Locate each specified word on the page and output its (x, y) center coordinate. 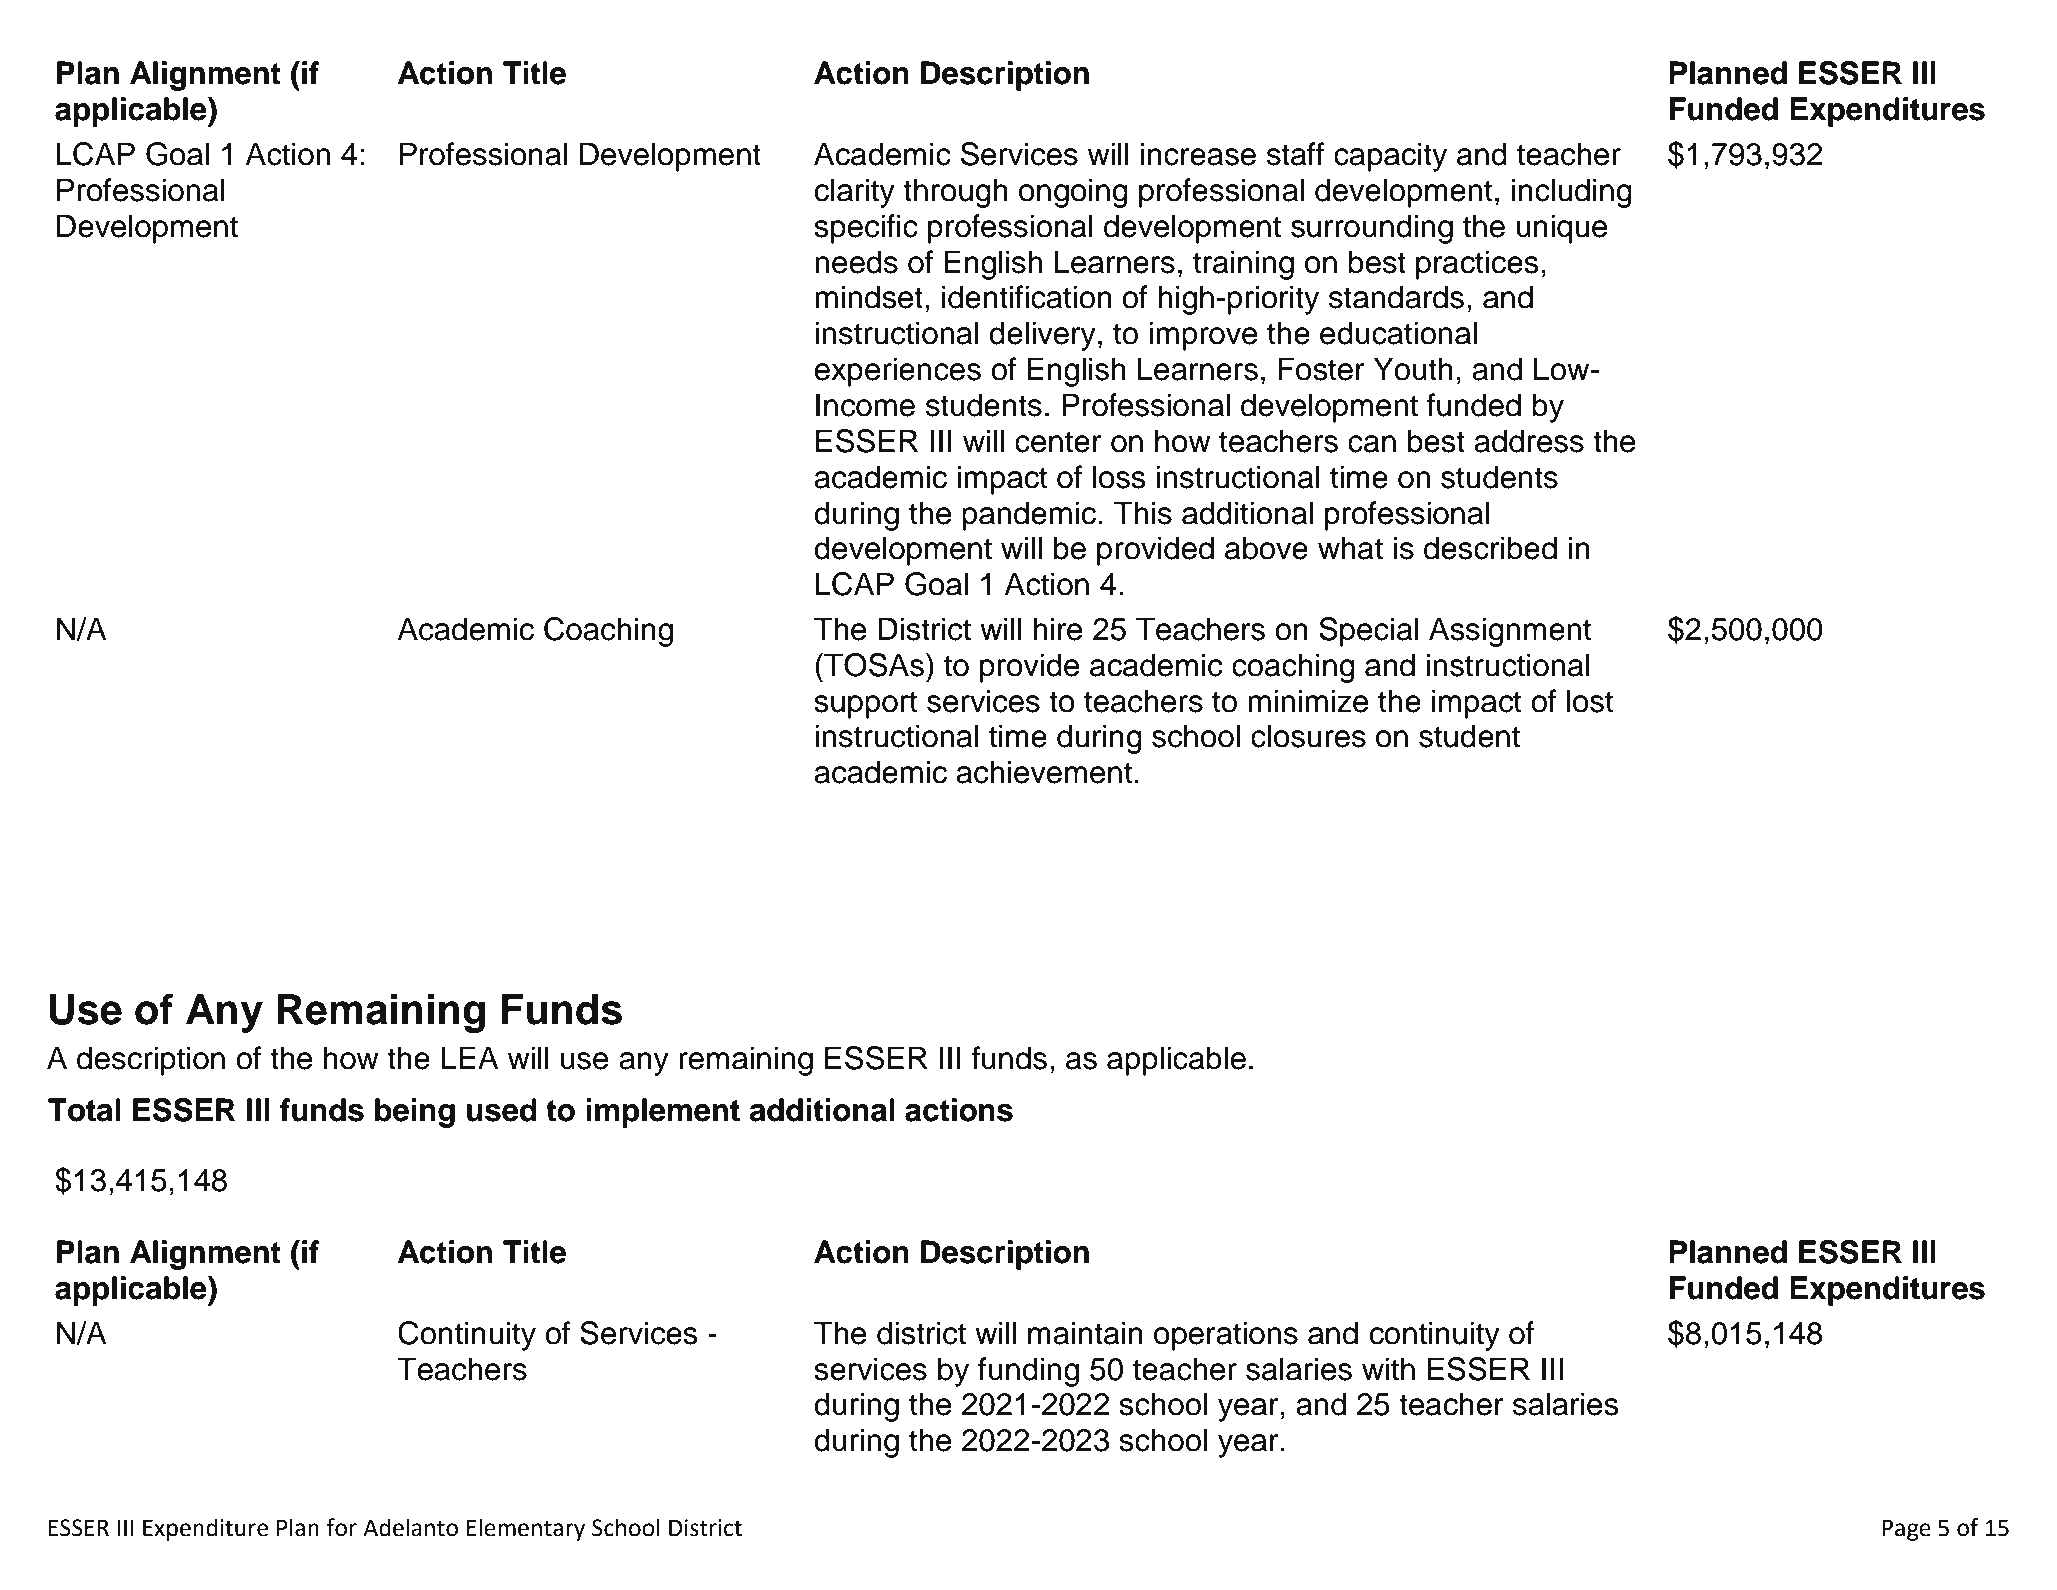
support (865, 705)
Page (1906, 1530)
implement (663, 1113)
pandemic (1029, 516)
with (1388, 1369)
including (1572, 193)
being (415, 1113)
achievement (1044, 772)
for (341, 1527)
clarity (855, 193)
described (1490, 548)
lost (1590, 701)
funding (1028, 1372)
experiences (898, 372)
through (955, 193)
